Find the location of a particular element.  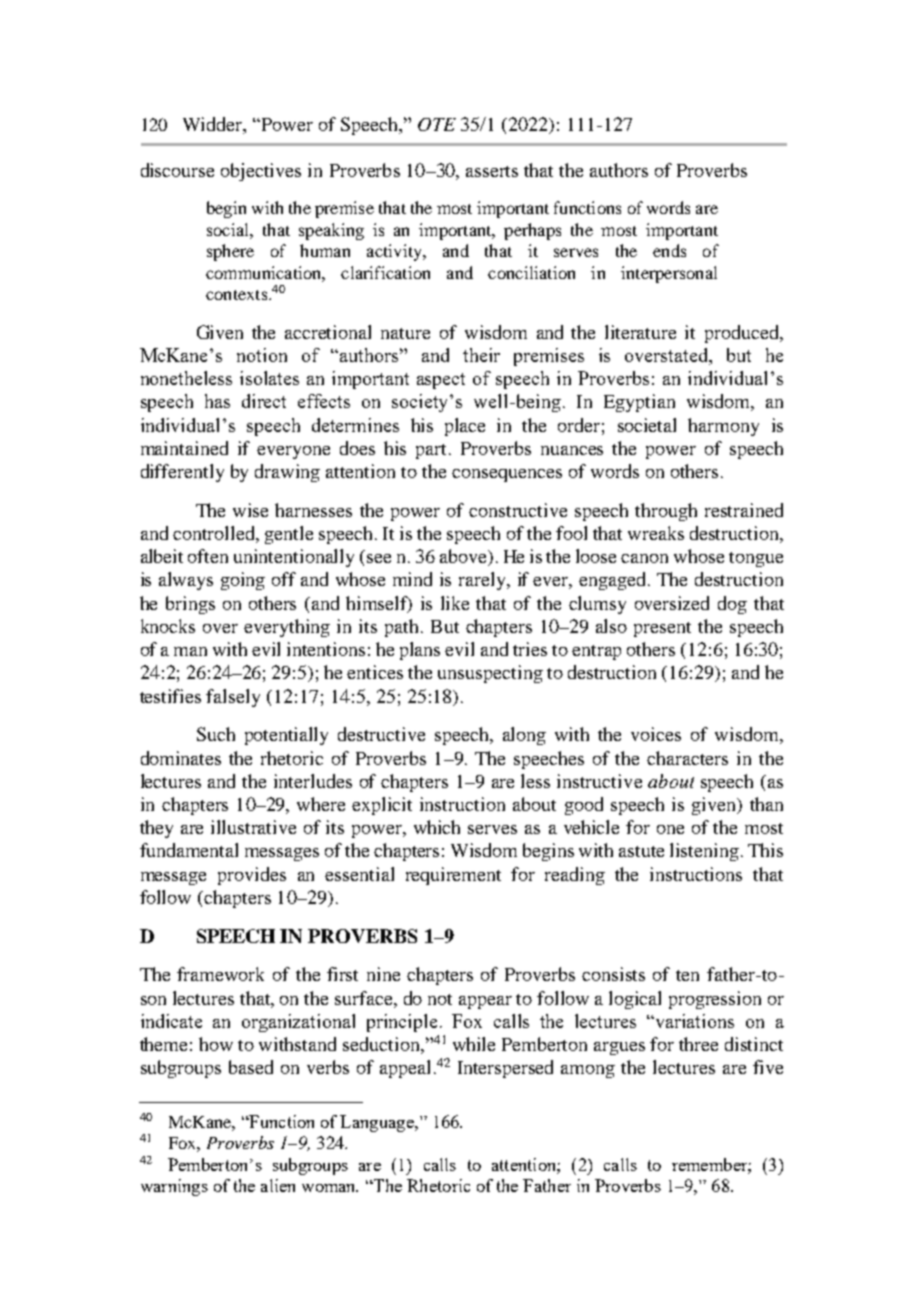

Language is located at coordinates (378, 1123).
